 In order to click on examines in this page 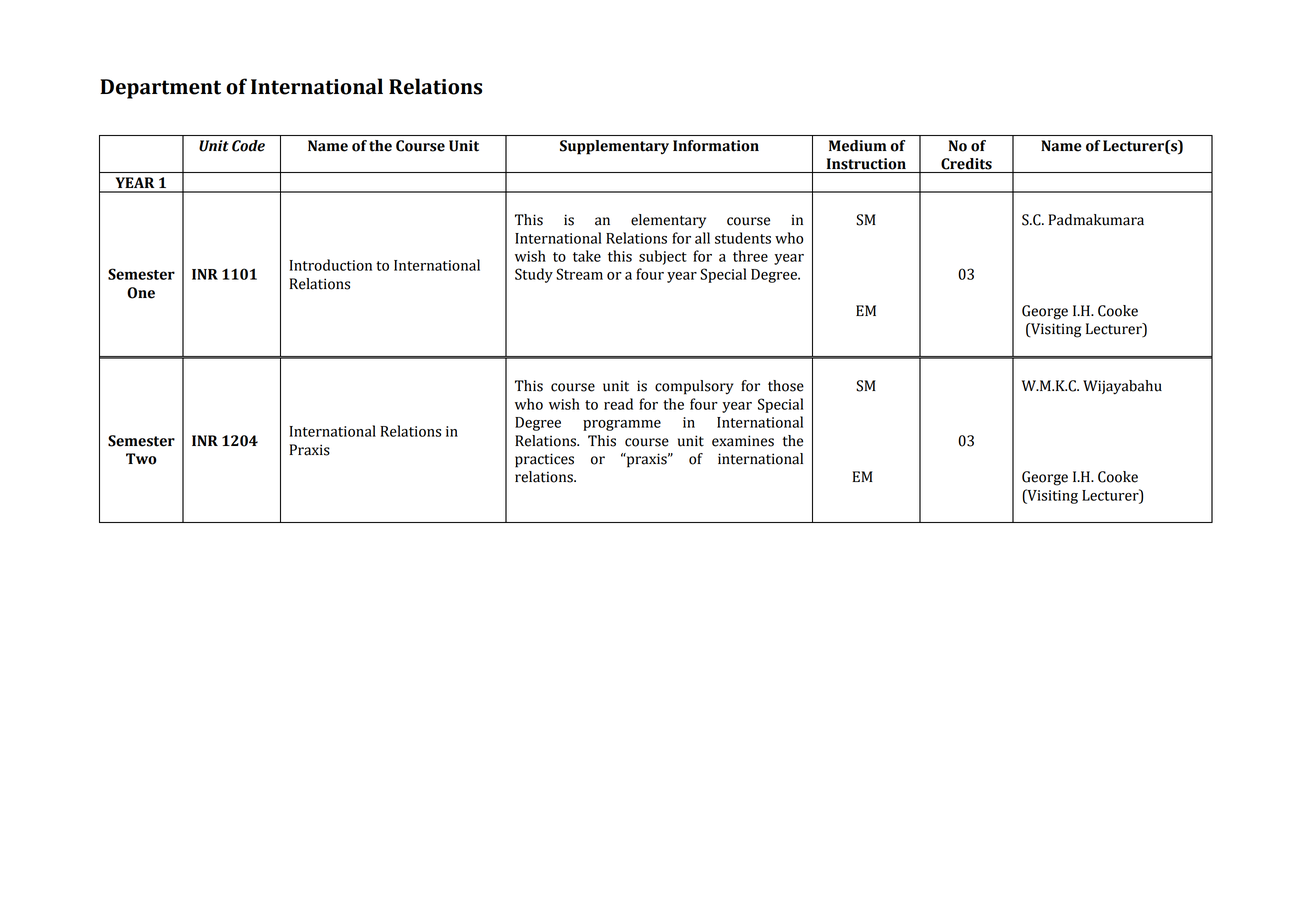, I will do `click(743, 441)`.
